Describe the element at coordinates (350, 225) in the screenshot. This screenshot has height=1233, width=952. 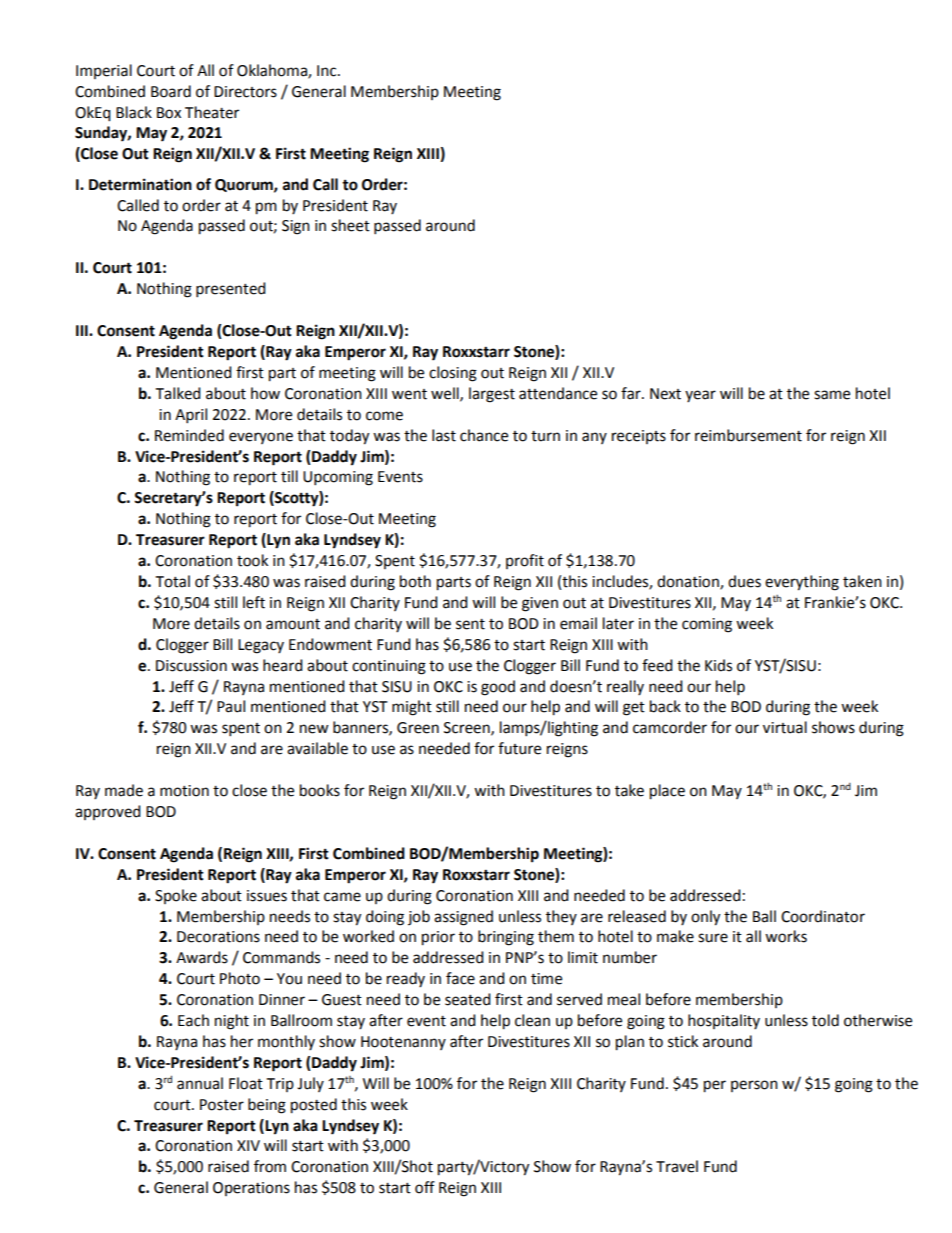
I see `sheet` at that location.
